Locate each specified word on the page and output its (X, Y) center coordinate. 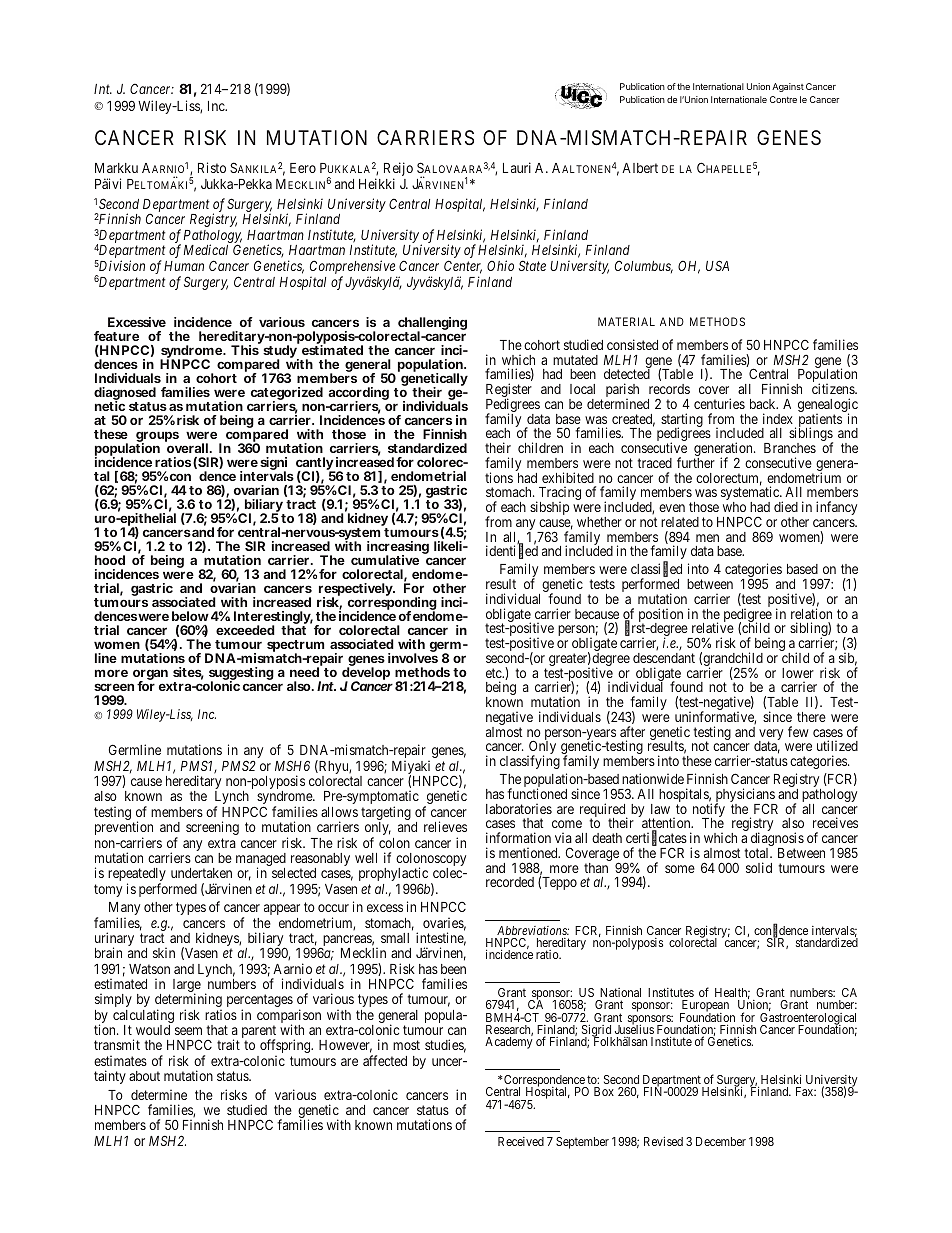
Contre (783, 99)
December (721, 1141)
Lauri (517, 167)
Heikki (377, 183)
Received (521, 1141)
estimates (120, 1060)
